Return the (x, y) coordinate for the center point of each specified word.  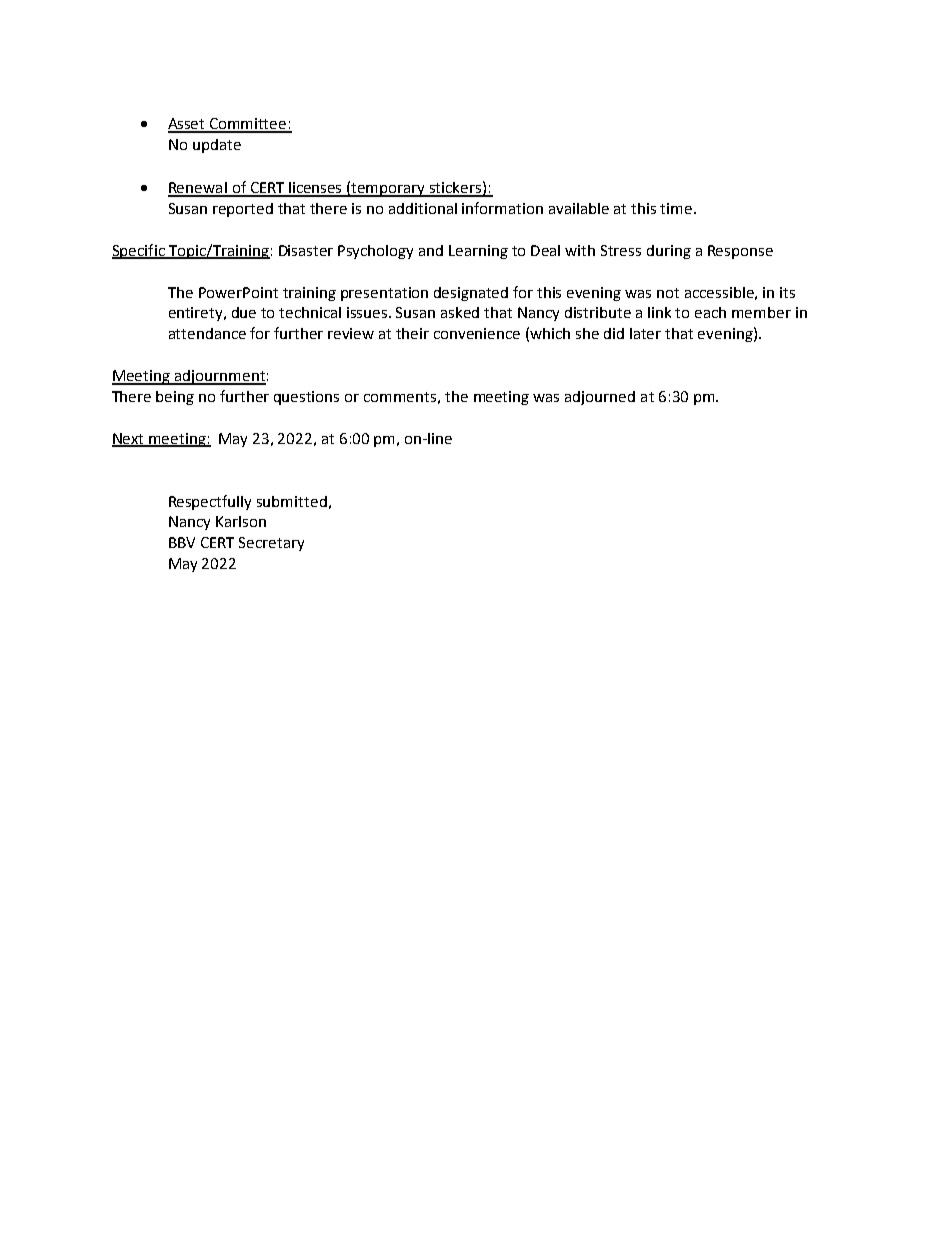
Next (129, 439)
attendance (207, 333)
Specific (139, 251)
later (645, 333)
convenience (477, 333)
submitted (292, 501)
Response (740, 252)
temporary (389, 190)
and (431, 250)
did (614, 333)
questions (306, 398)
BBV (182, 542)
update (217, 146)
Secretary (271, 544)
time (677, 208)
